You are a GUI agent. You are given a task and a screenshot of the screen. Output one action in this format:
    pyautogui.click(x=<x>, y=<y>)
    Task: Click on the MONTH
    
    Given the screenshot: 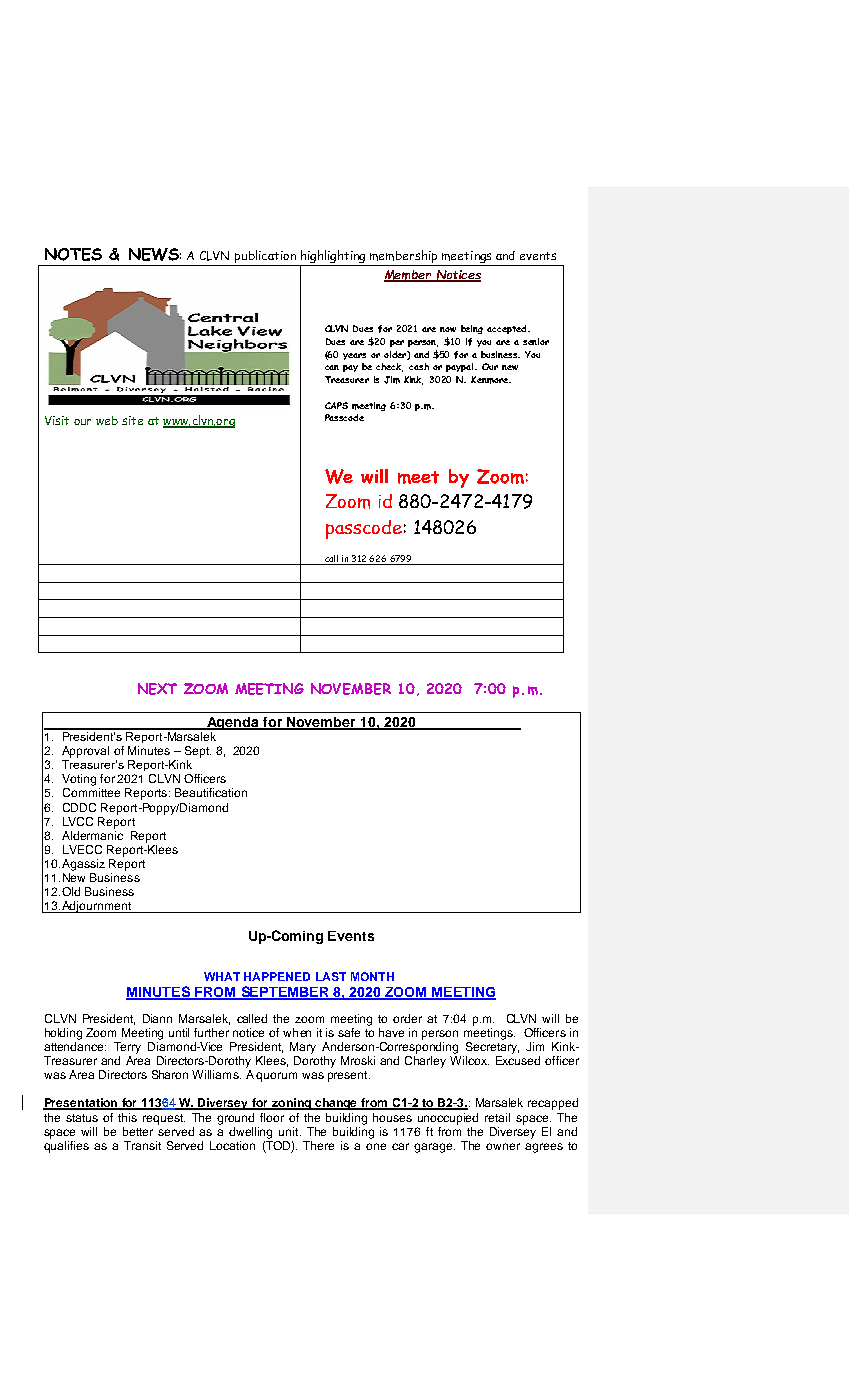 What is the action you would take?
    pyautogui.click(x=372, y=976)
